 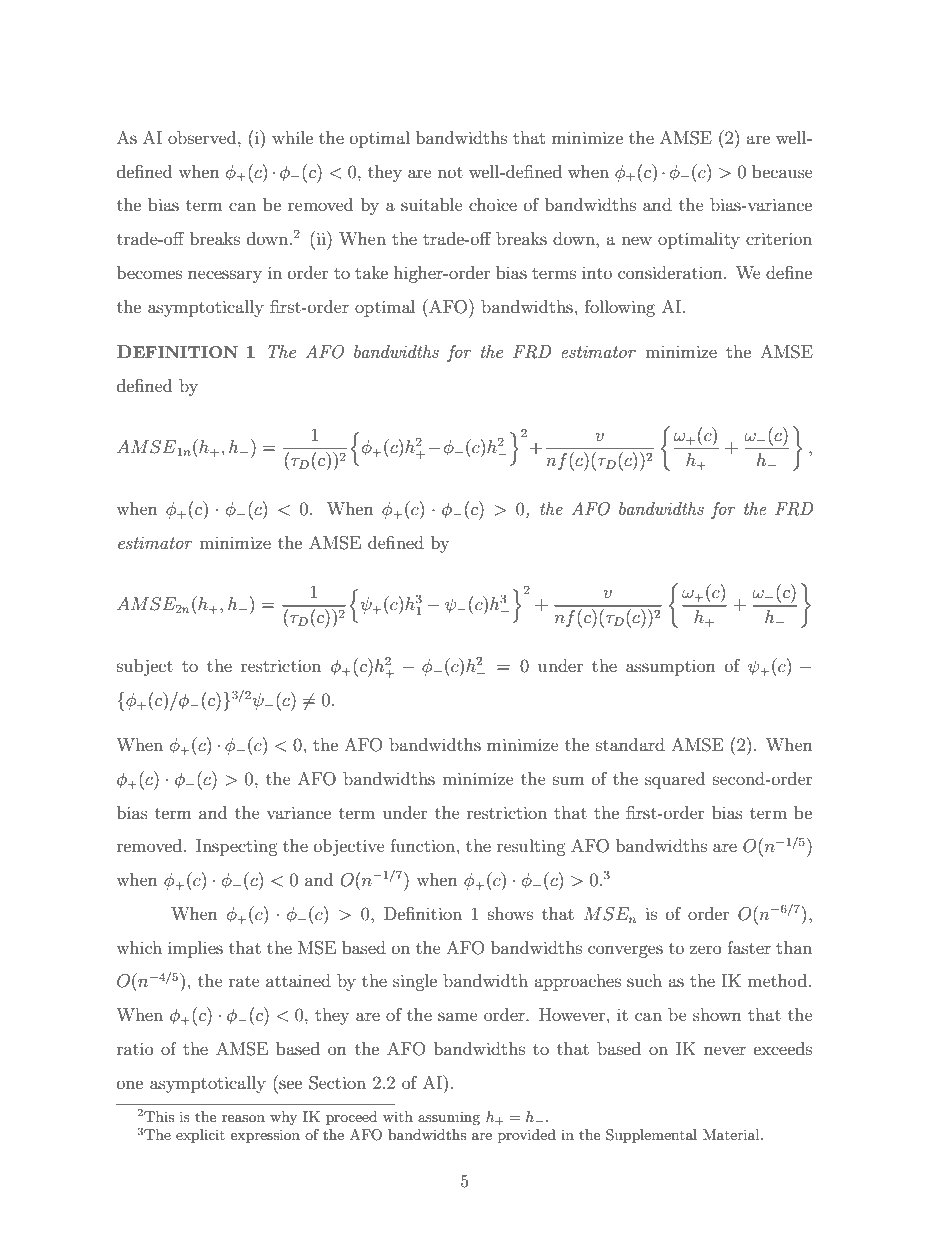 I want to click on observed, so click(x=203, y=137).
